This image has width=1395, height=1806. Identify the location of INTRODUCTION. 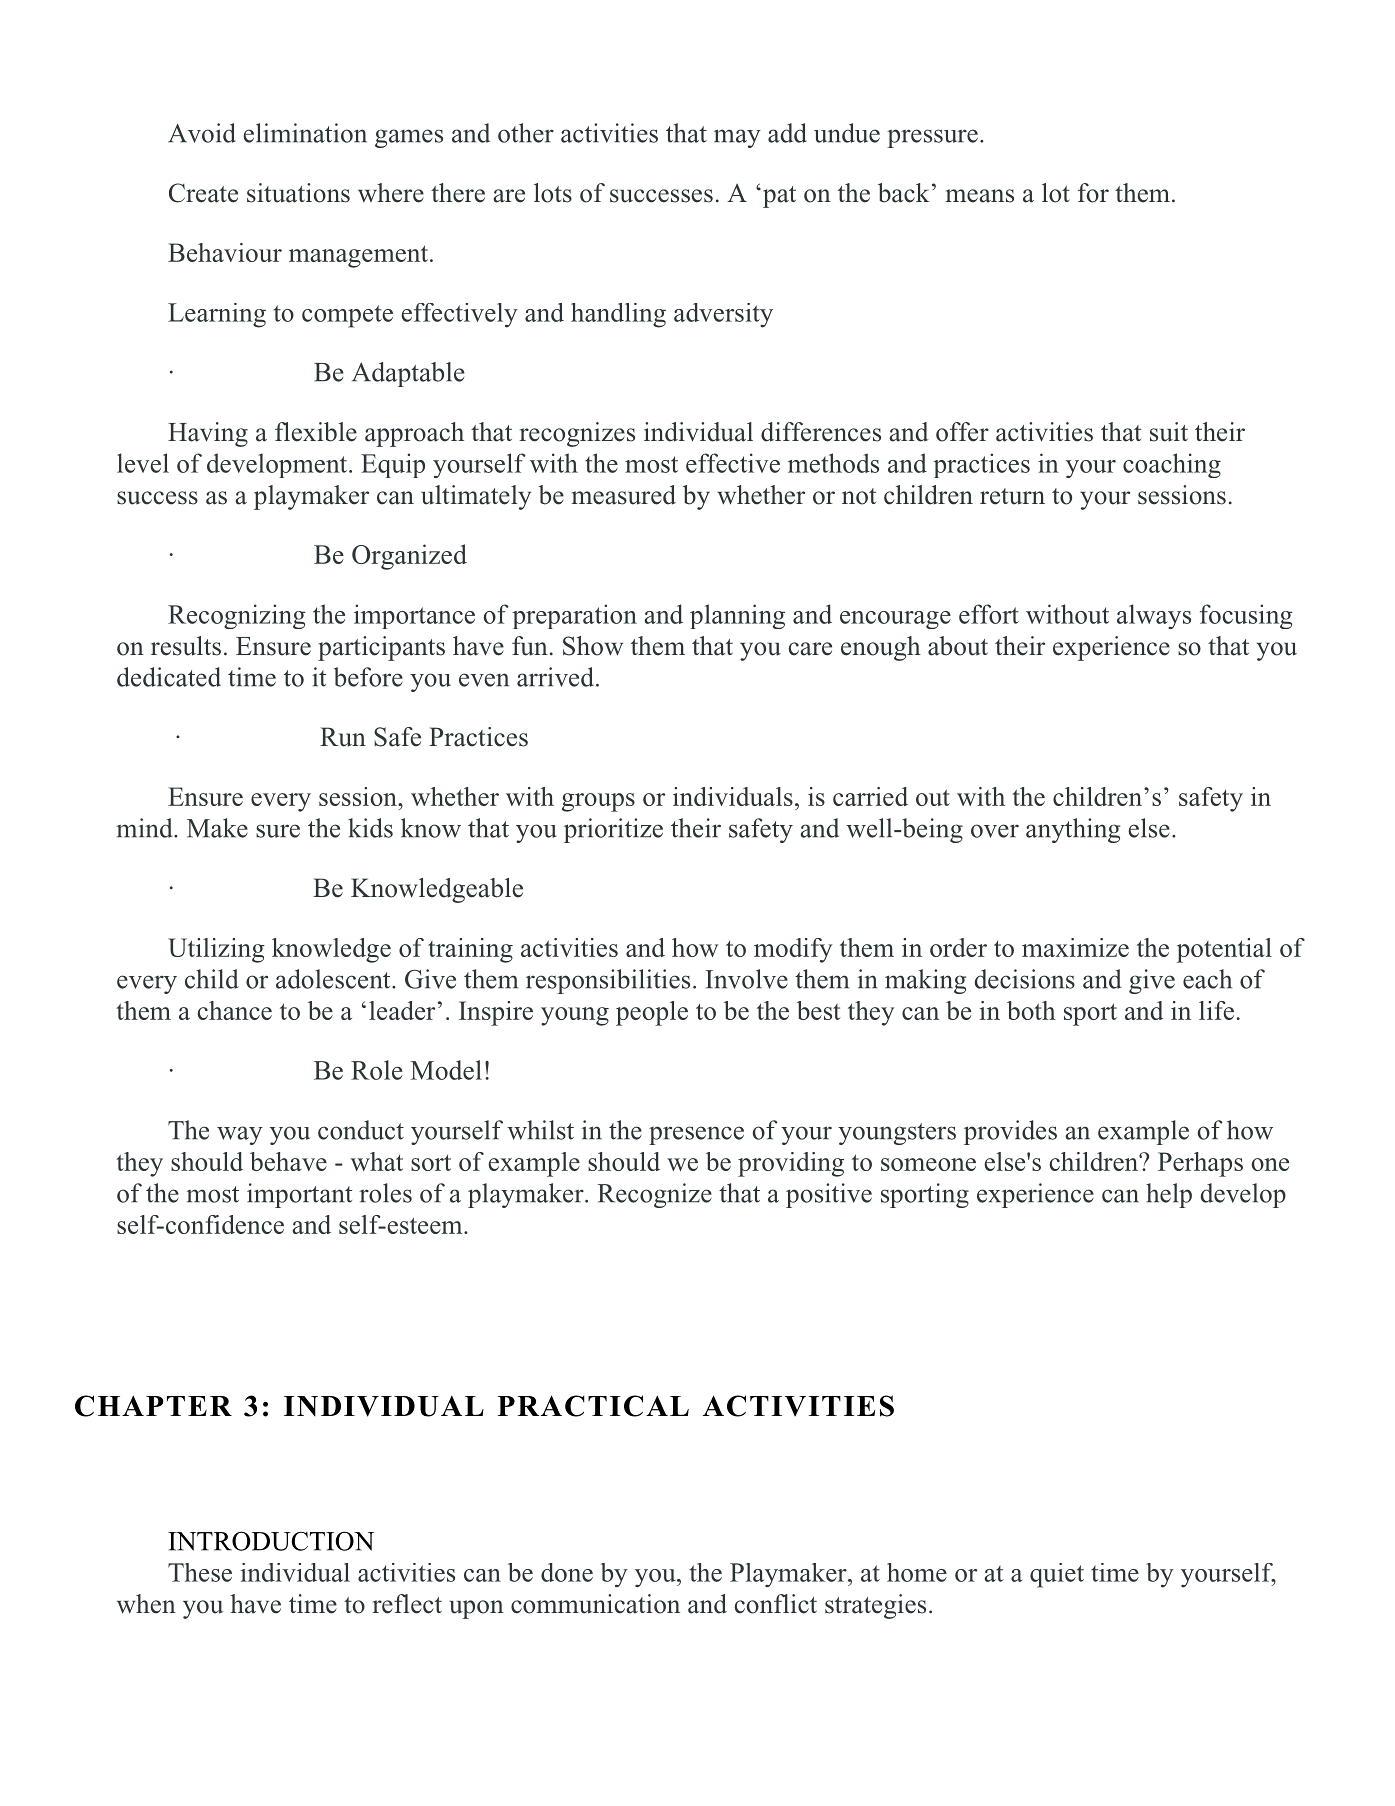
(271, 1541).
